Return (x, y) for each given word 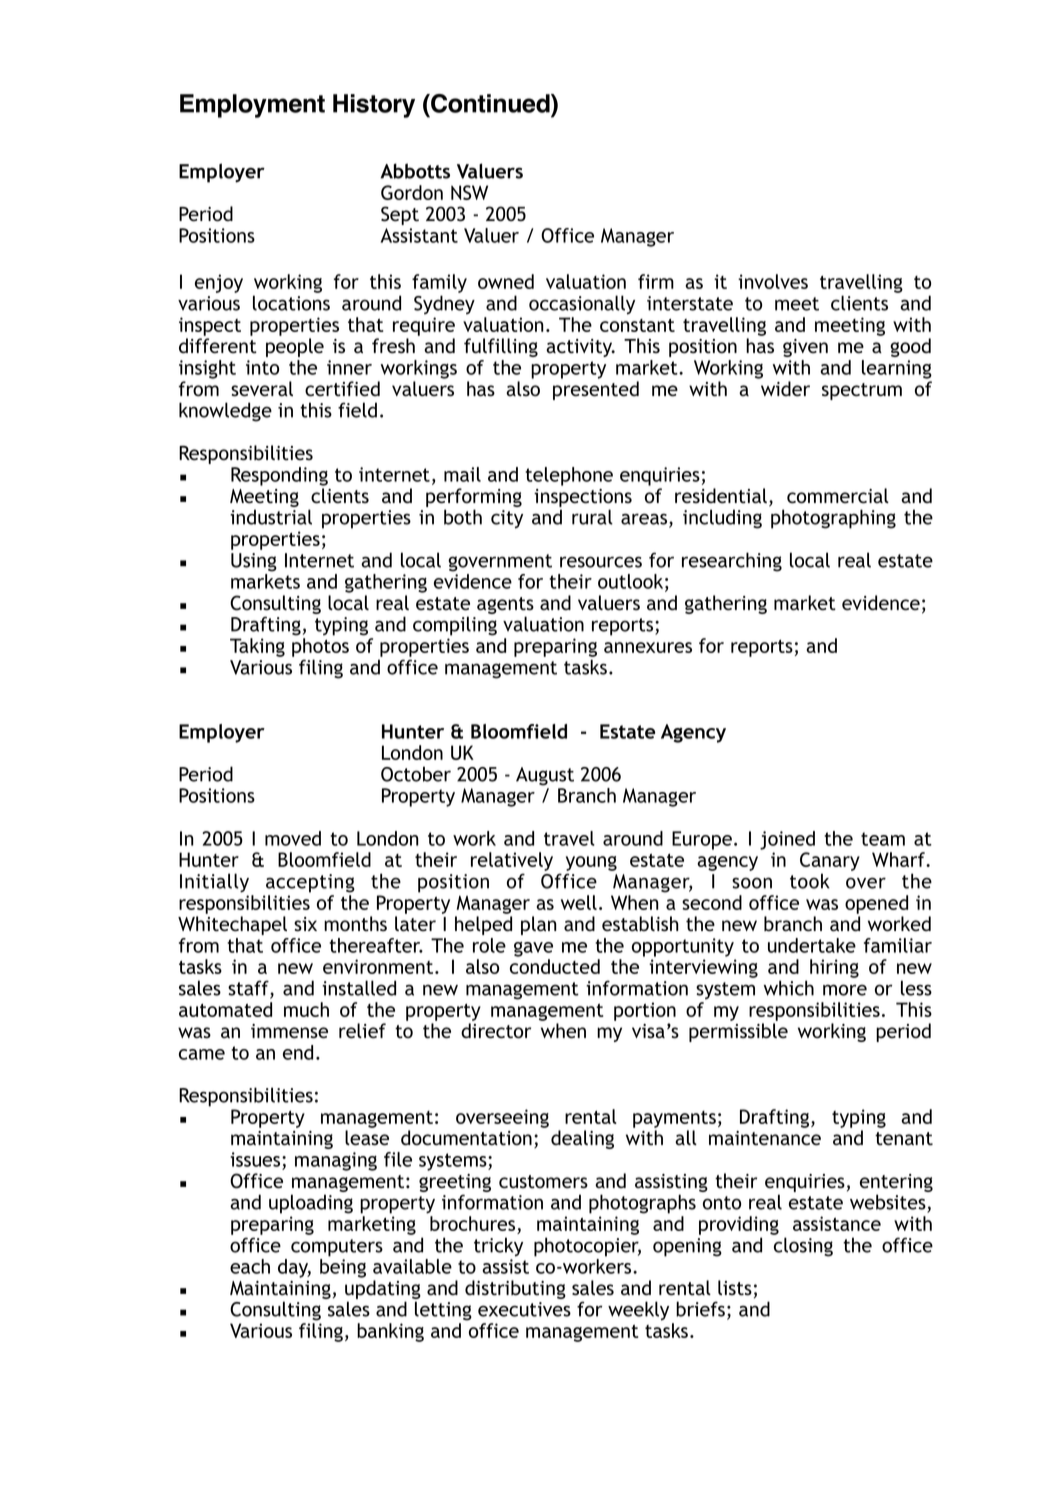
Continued (490, 103)
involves (773, 281)
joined (787, 840)
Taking (257, 647)
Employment (252, 106)
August (545, 776)
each (250, 1266)
